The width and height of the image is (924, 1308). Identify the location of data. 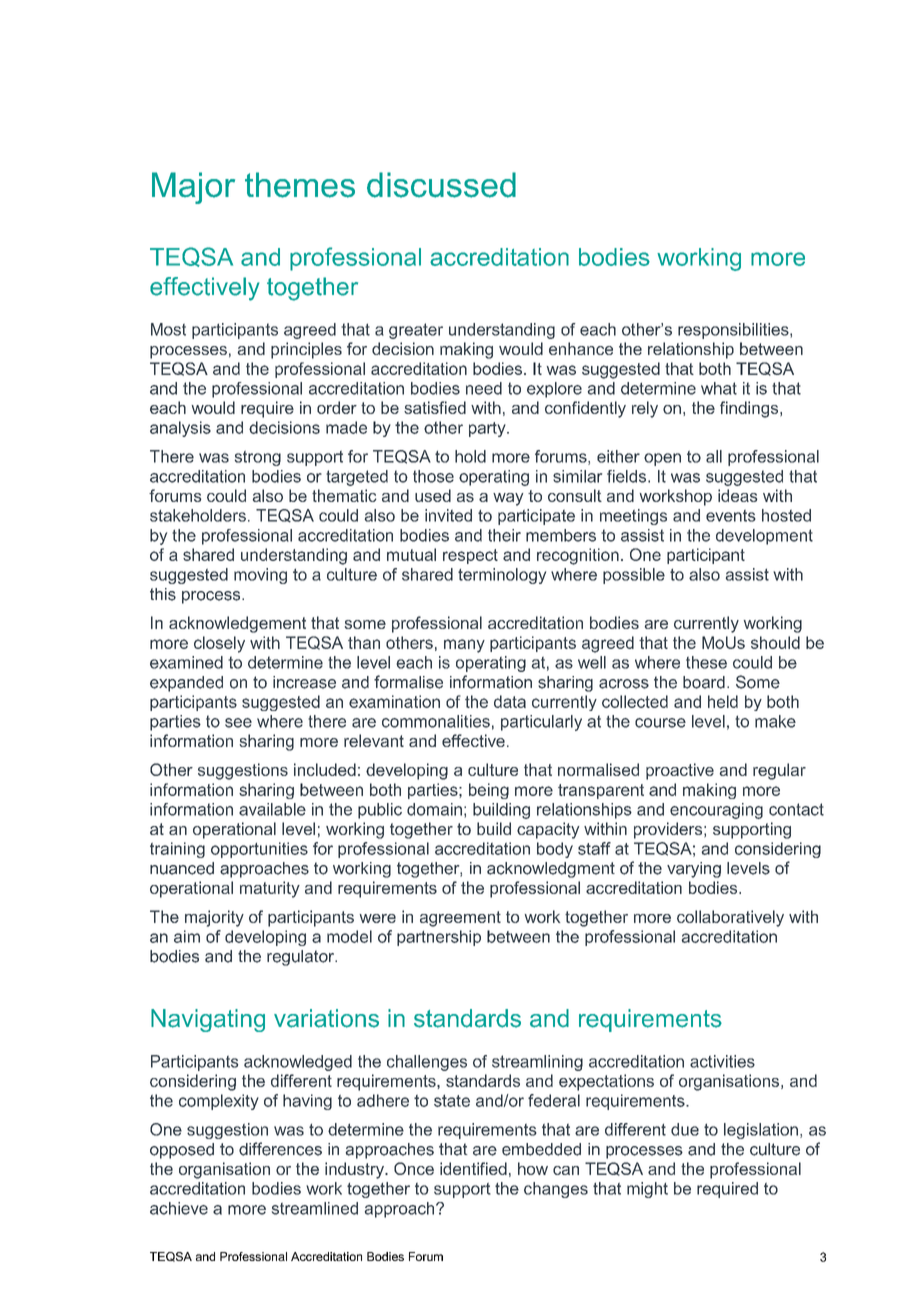
(510, 701).
